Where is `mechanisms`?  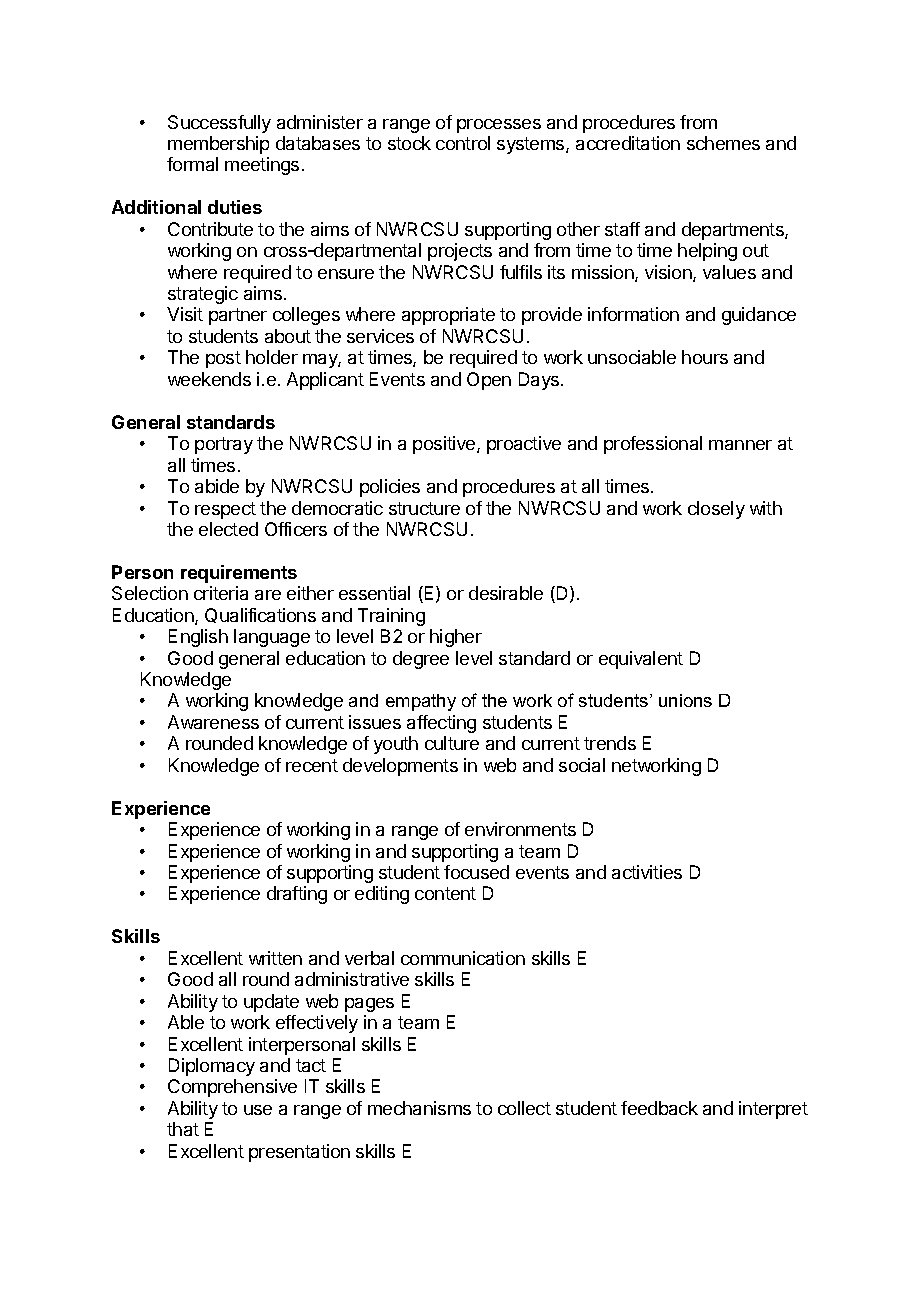 mechanisms is located at coordinates (419, 1108).
